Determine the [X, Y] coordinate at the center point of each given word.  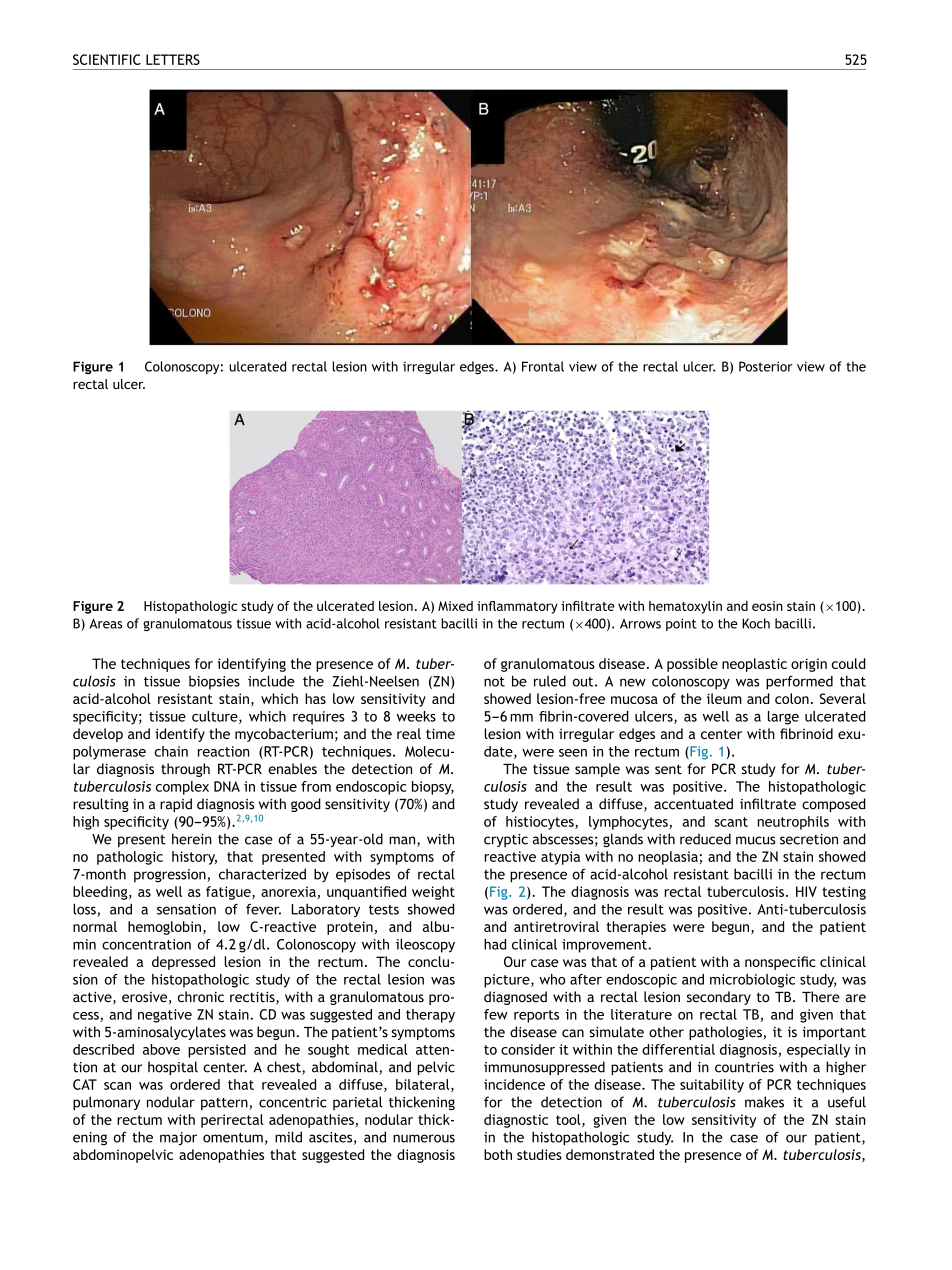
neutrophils [793, 823]
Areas [106, 623]
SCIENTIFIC [107, 59]
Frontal [543, 366]
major [178, 1139]
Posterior [766, 366]
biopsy [433, 788]
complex [182, 788]
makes [764, 1102]
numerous [424, 1138]
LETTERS [173, 59]
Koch [756, 623]
